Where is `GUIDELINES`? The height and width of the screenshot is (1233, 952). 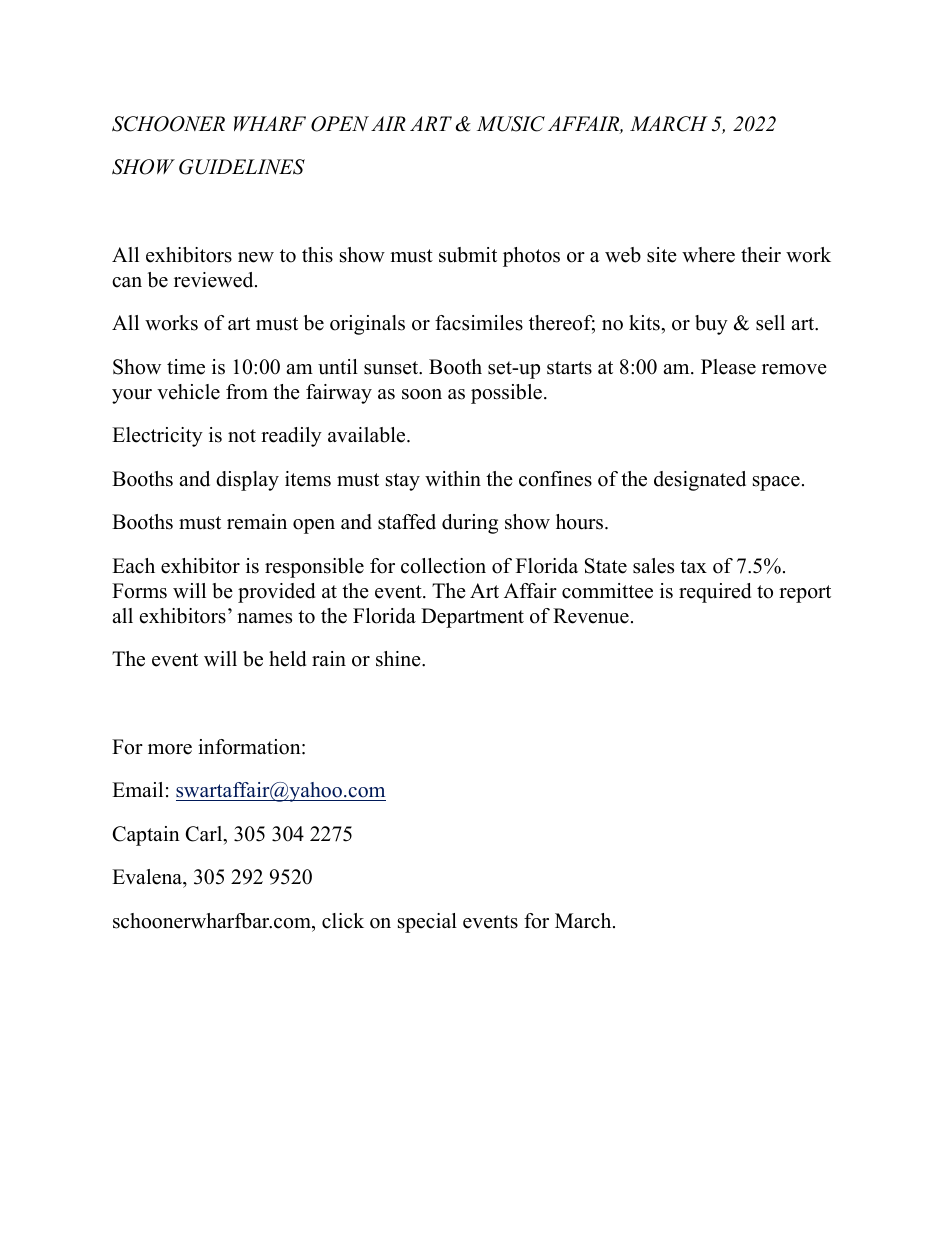 GUIDELINES is located at coordinates (242, 167).
